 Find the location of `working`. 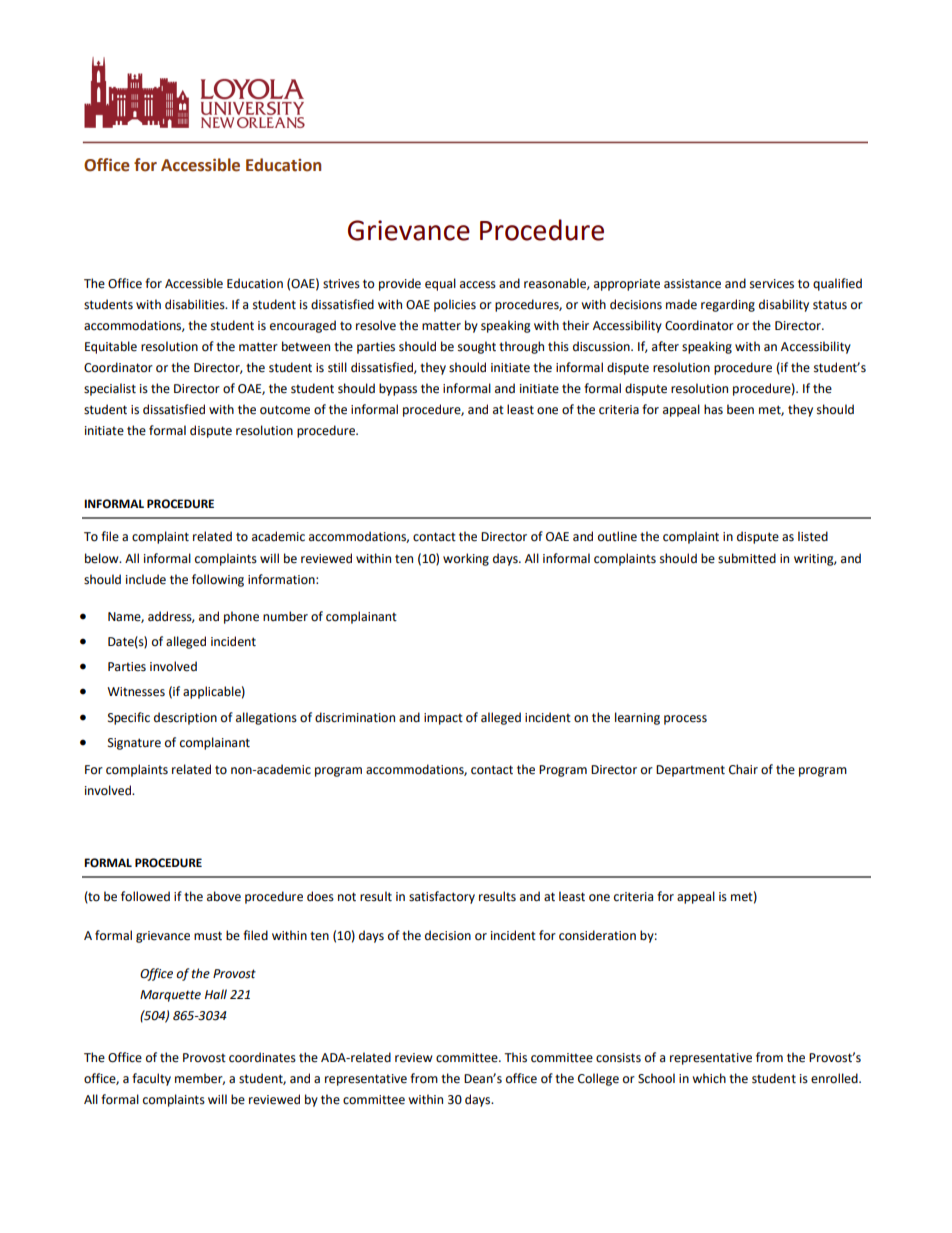

working is located at coordinates (466, 559).
